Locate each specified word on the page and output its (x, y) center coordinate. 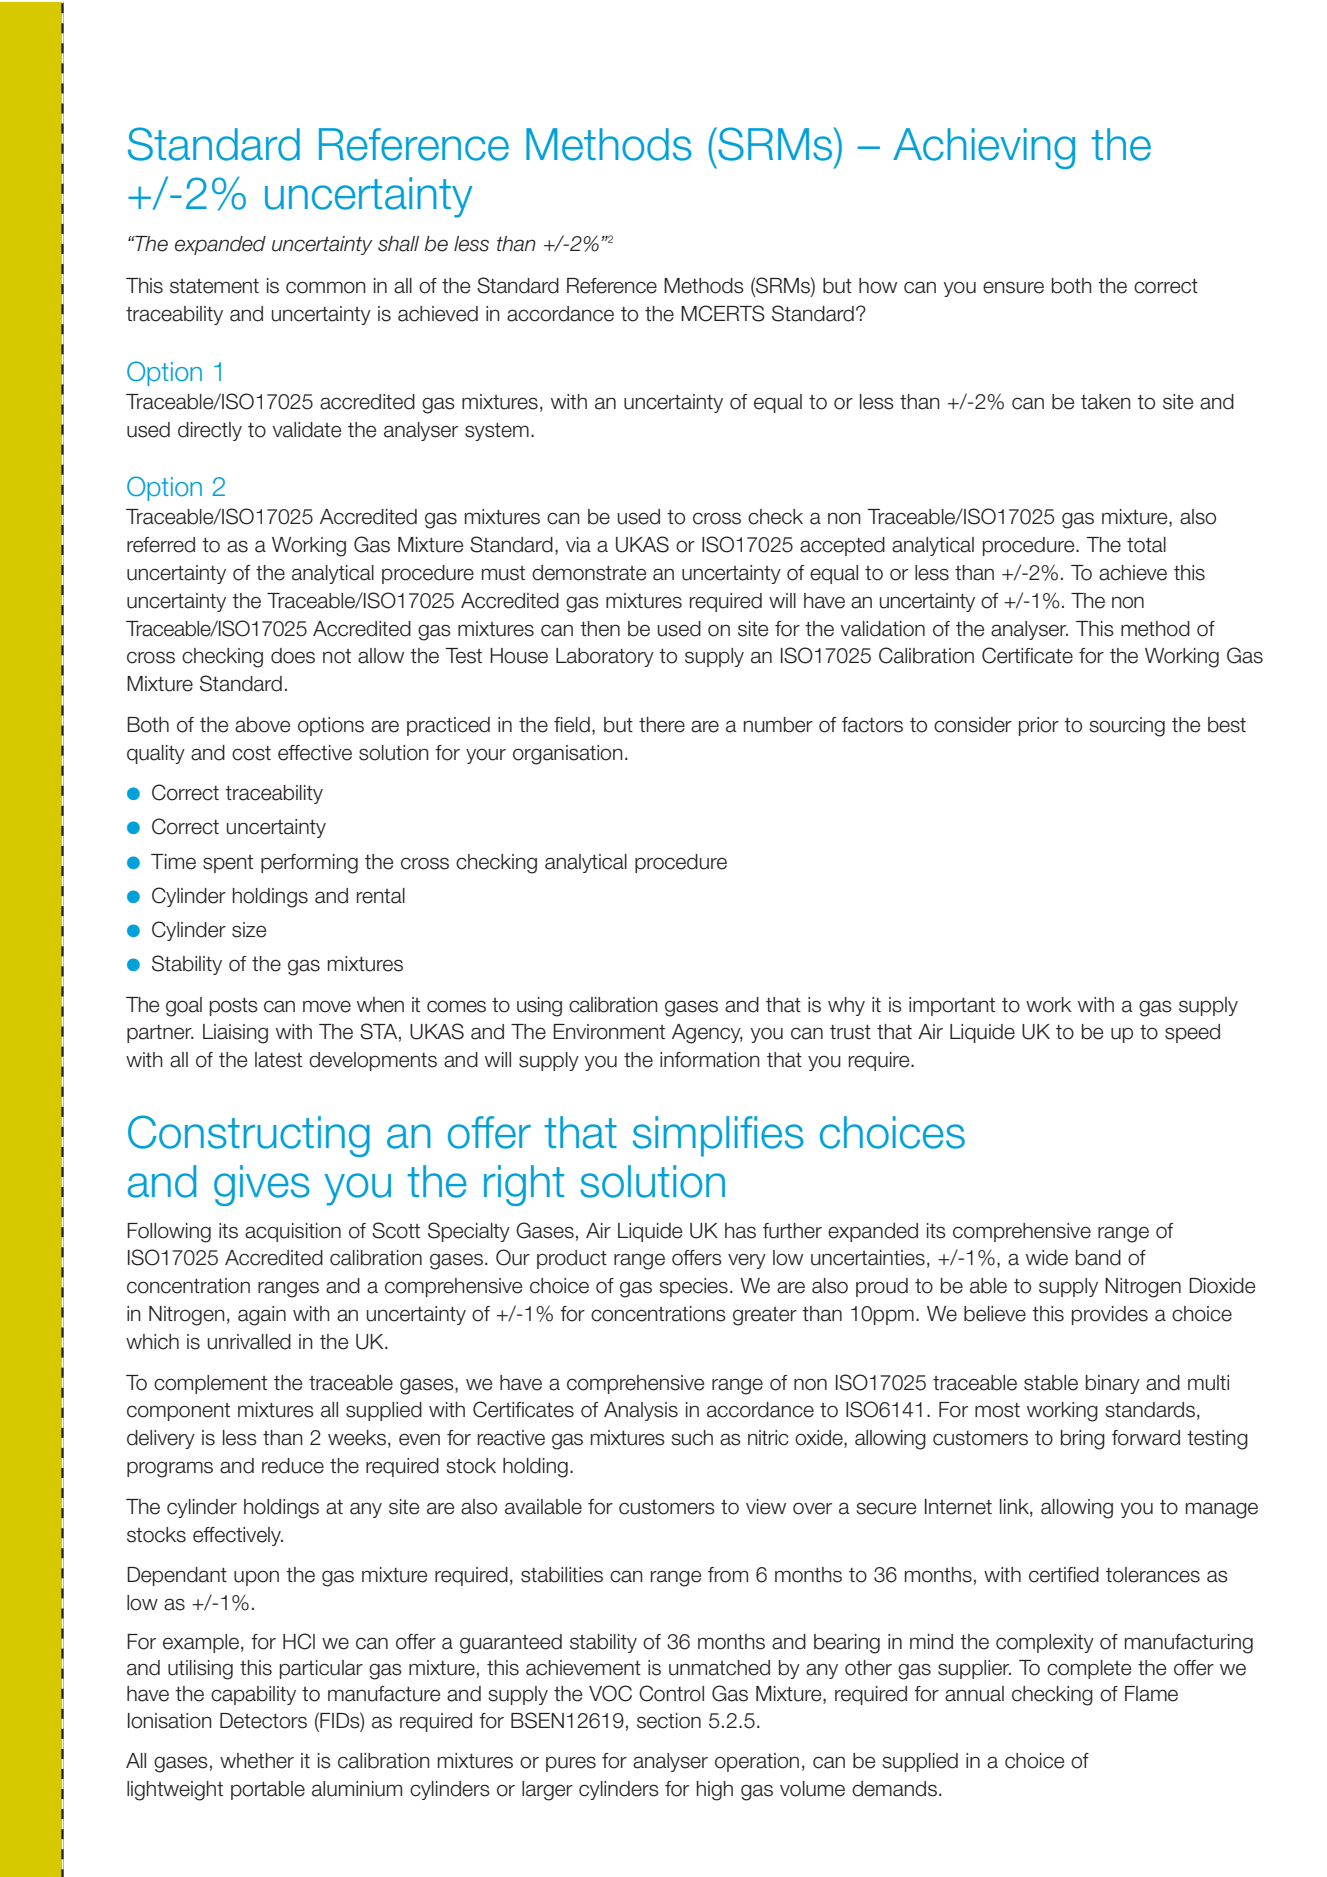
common (326, 287)
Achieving (984, 148)
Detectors (263, 1721)
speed (1192, 1033)
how (878, 286)
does (293, 656)
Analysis (641, 1411)
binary (1113, 1384)
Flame (1151, 1694)
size (249, 930)
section (669, 1721)
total (1146, 545)
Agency (707, 1034)
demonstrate (589, 573)
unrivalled (249, 1342)
